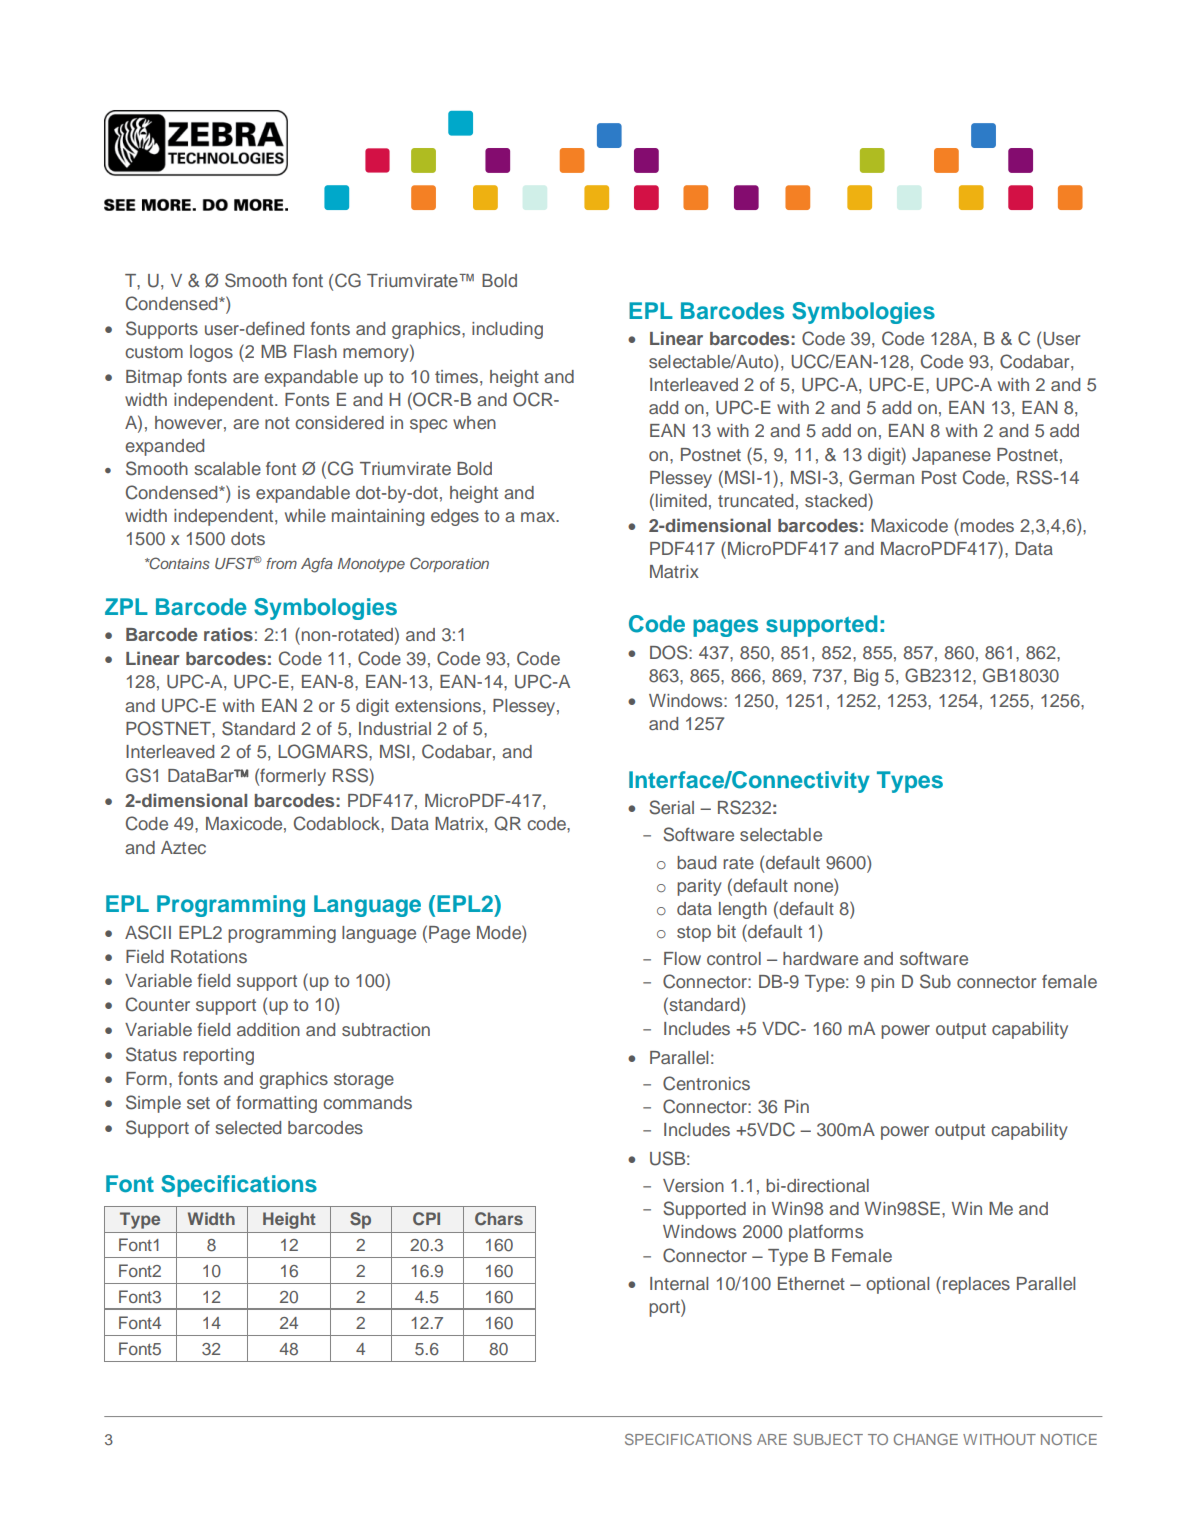 The image size is (1182, 1529). I want to click on hardware, so click(820, 958).
